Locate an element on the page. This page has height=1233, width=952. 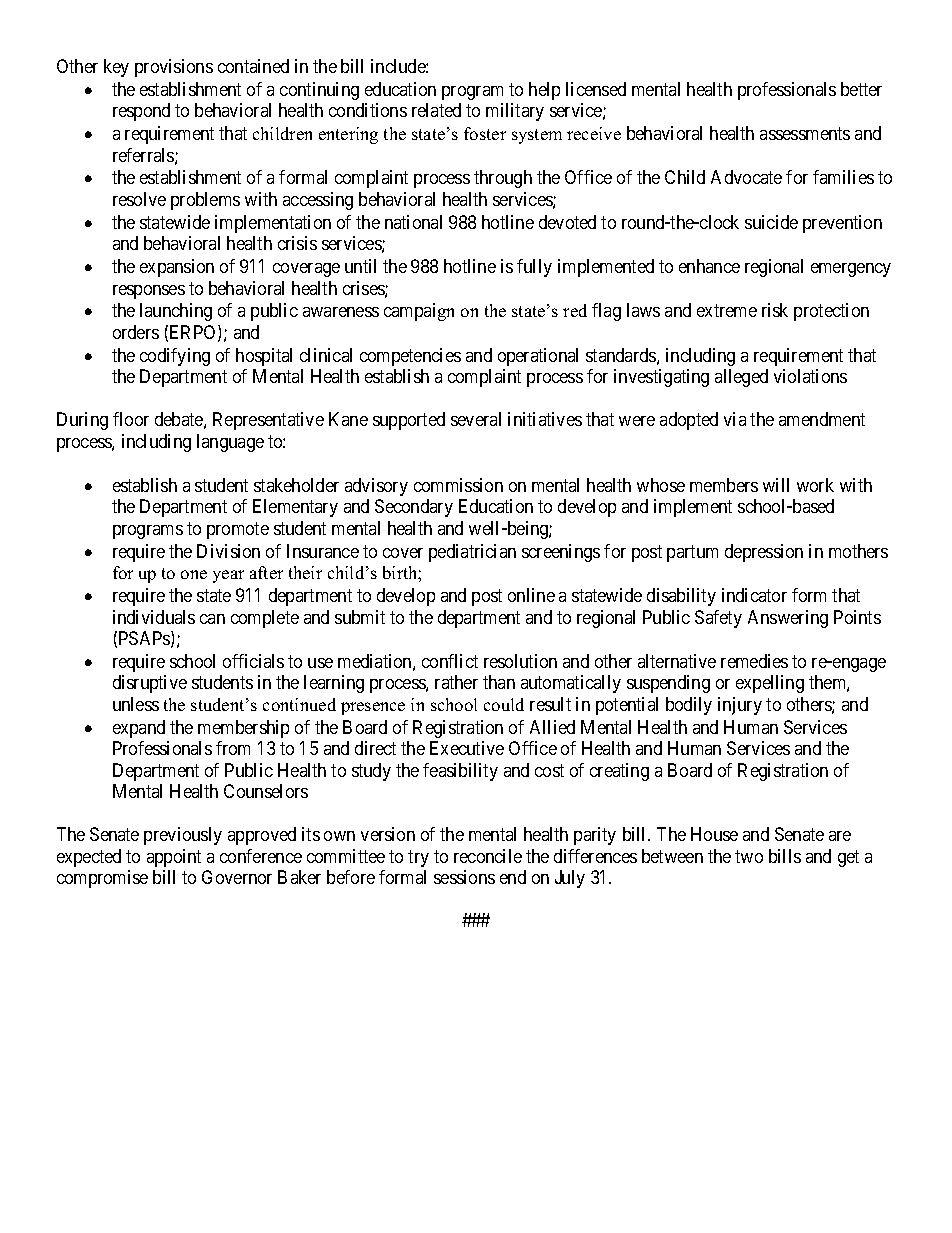
provisions is located at coordinates (174, 68).
